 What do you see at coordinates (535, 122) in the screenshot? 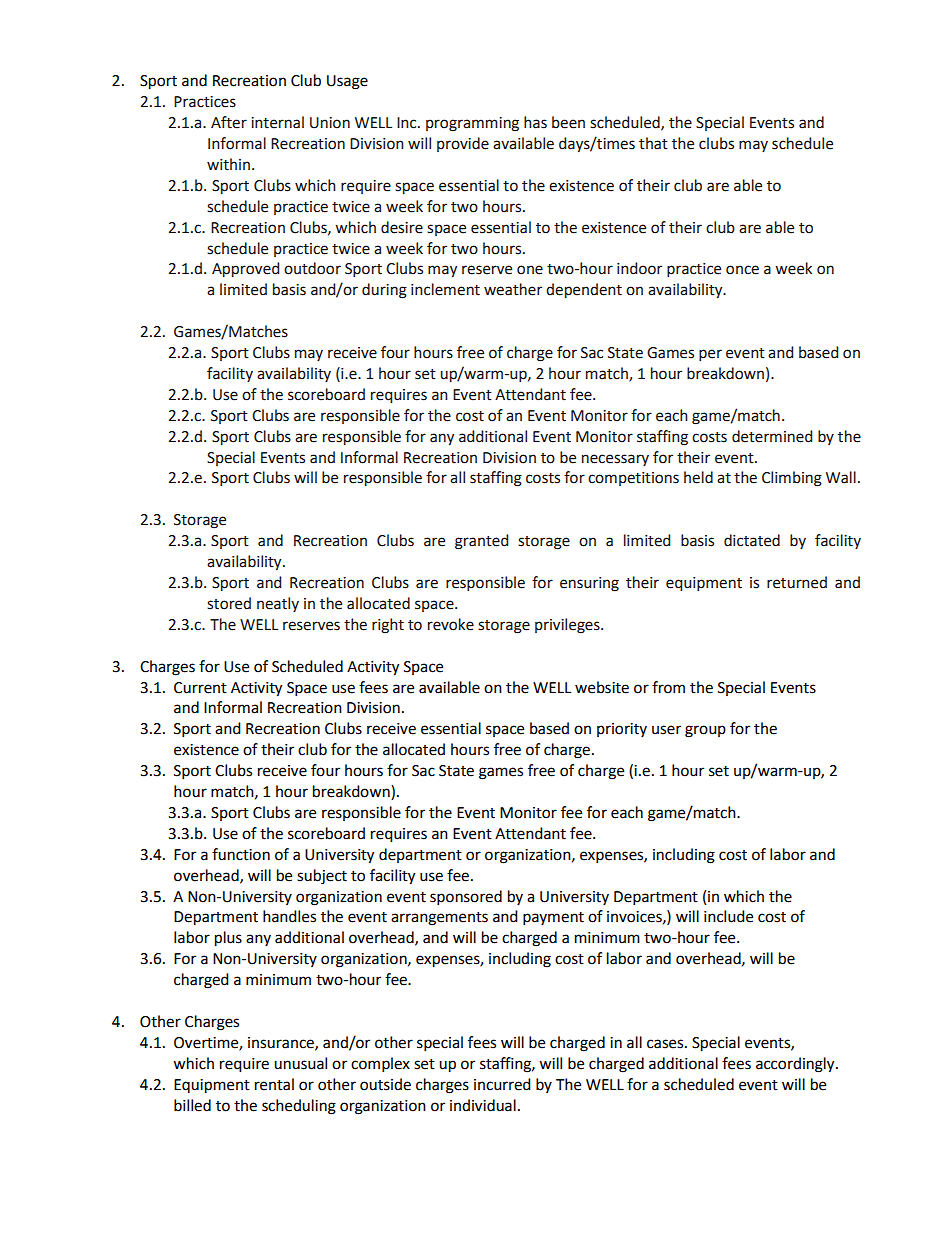
I see `has` at bounding box center [535, 122].
